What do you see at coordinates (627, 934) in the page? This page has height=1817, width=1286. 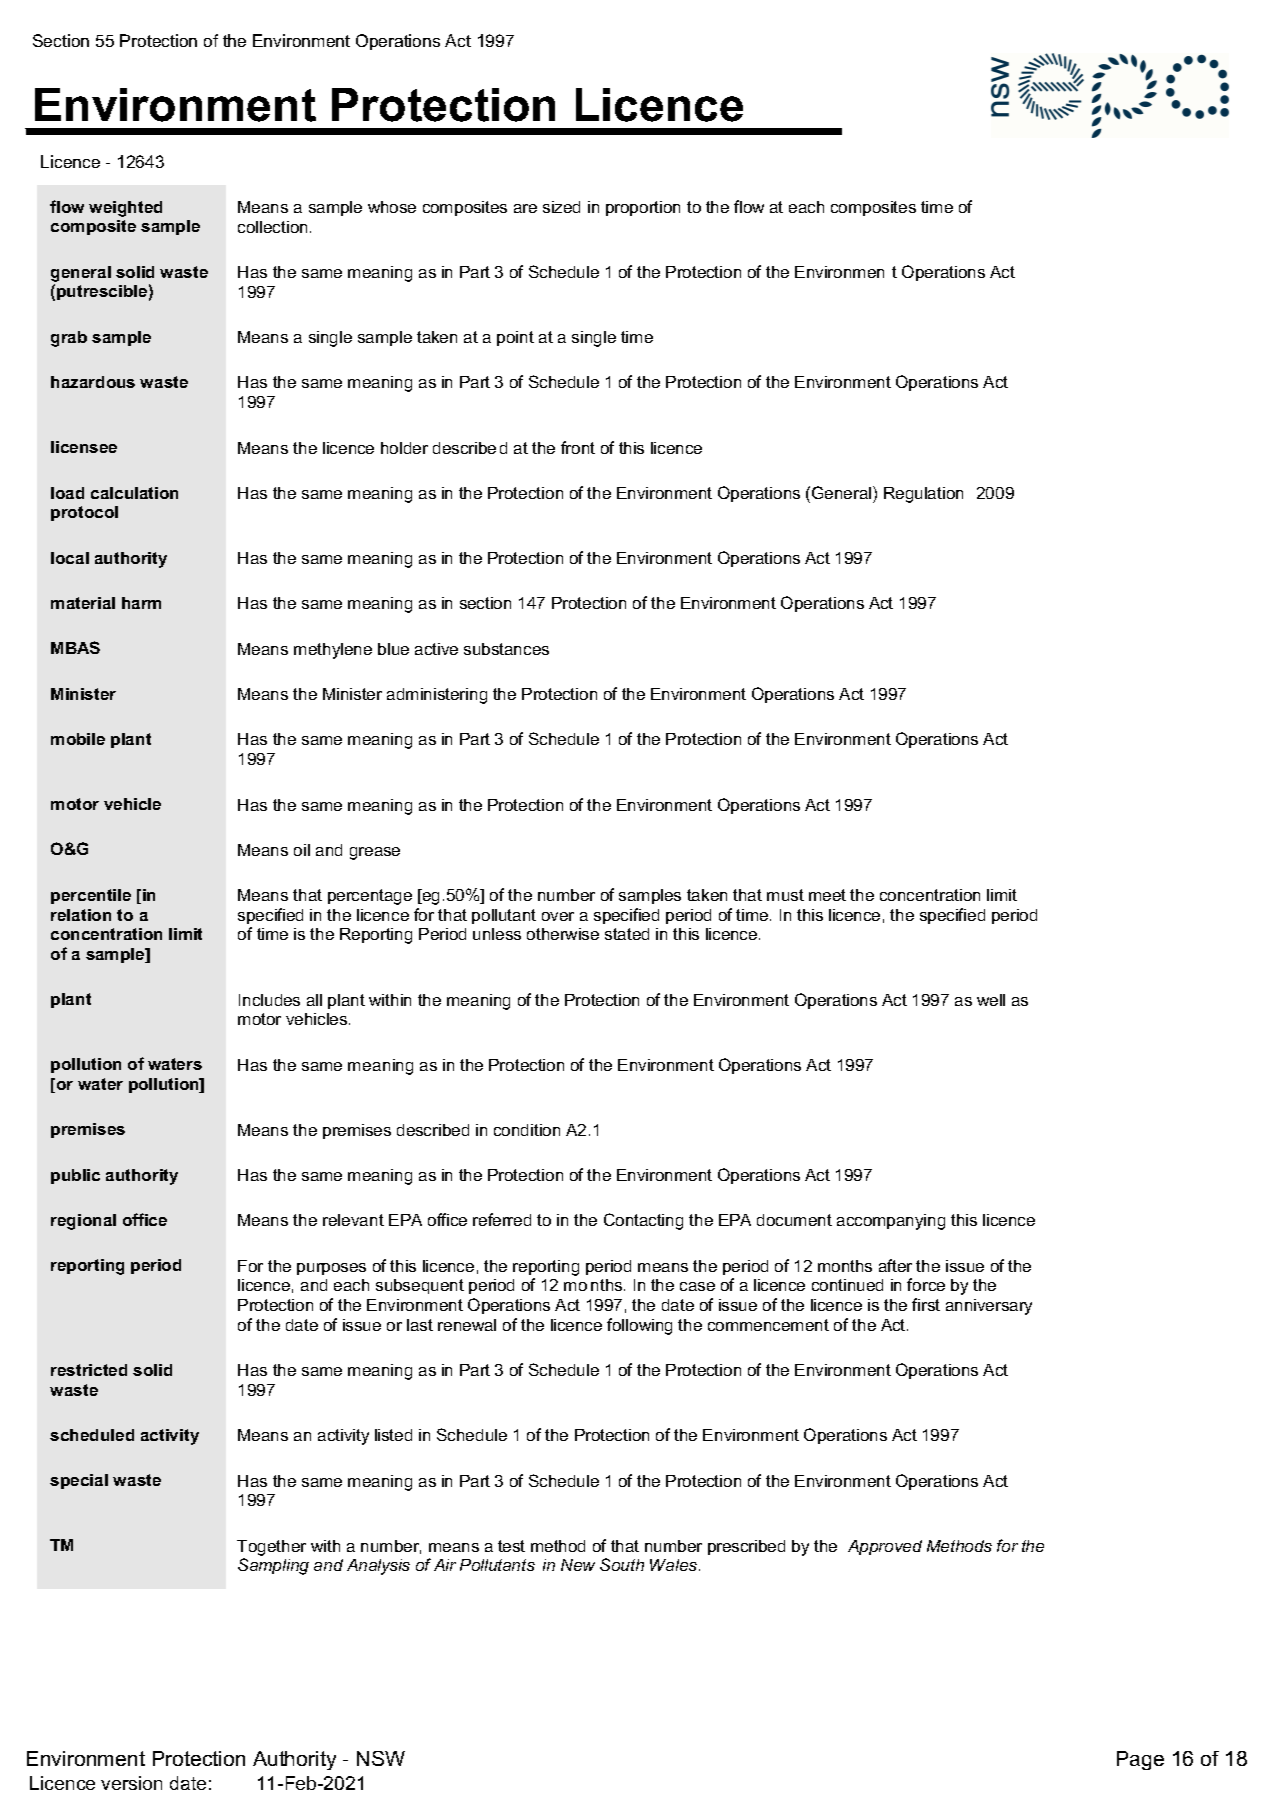 I see `stated` at bounding box center [627, 934].
